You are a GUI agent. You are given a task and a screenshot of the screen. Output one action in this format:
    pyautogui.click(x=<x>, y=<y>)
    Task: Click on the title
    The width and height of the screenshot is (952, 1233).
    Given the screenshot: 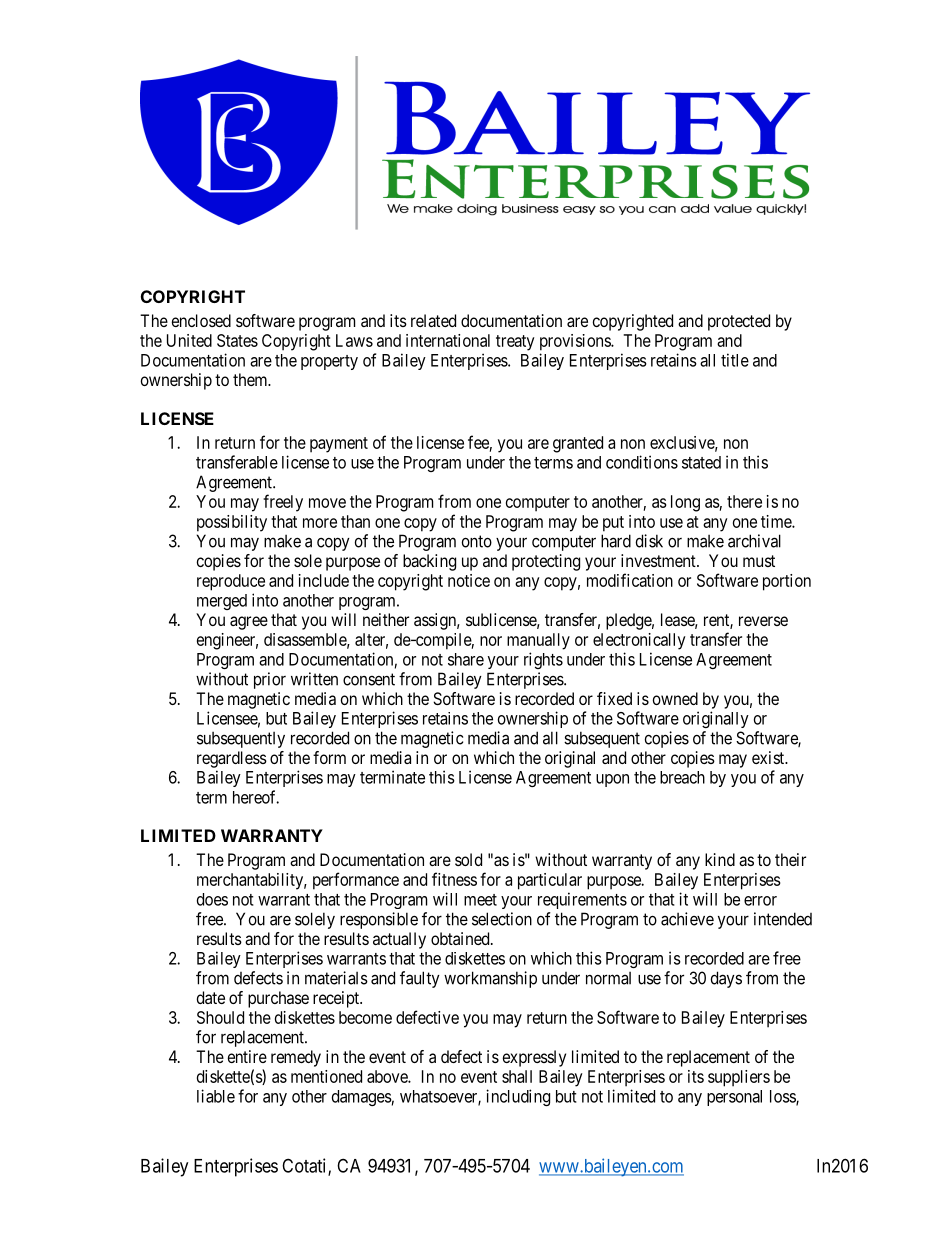 What is the action you would take?
    pyautogui.click(x=735, y=360)
